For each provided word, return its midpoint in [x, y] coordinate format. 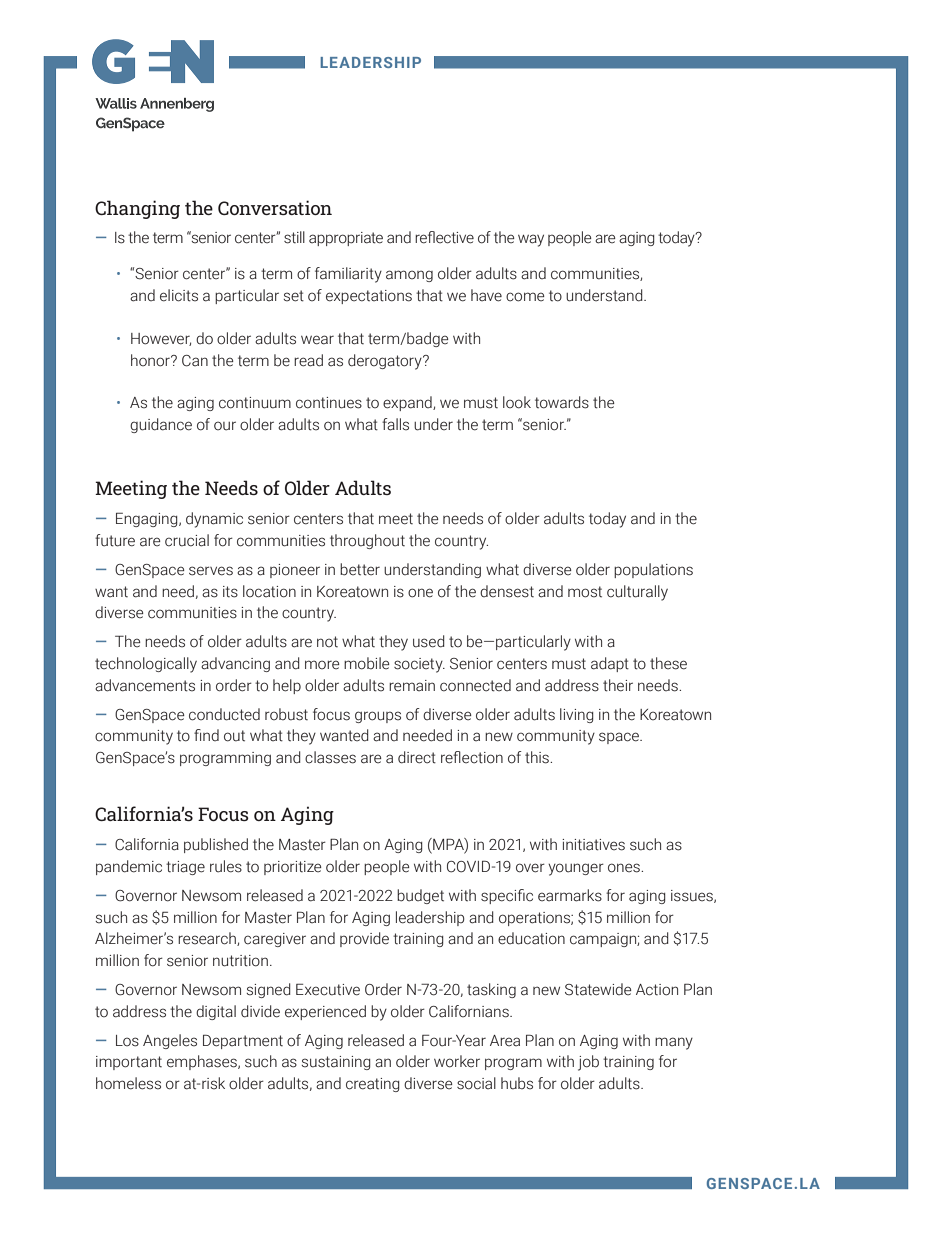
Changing [137, 209]
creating [373, 1085]
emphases [203, 1062]
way [531, 240]
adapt [610, 664]
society [419, 665]
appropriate [346, 239]
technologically [146, 665]
